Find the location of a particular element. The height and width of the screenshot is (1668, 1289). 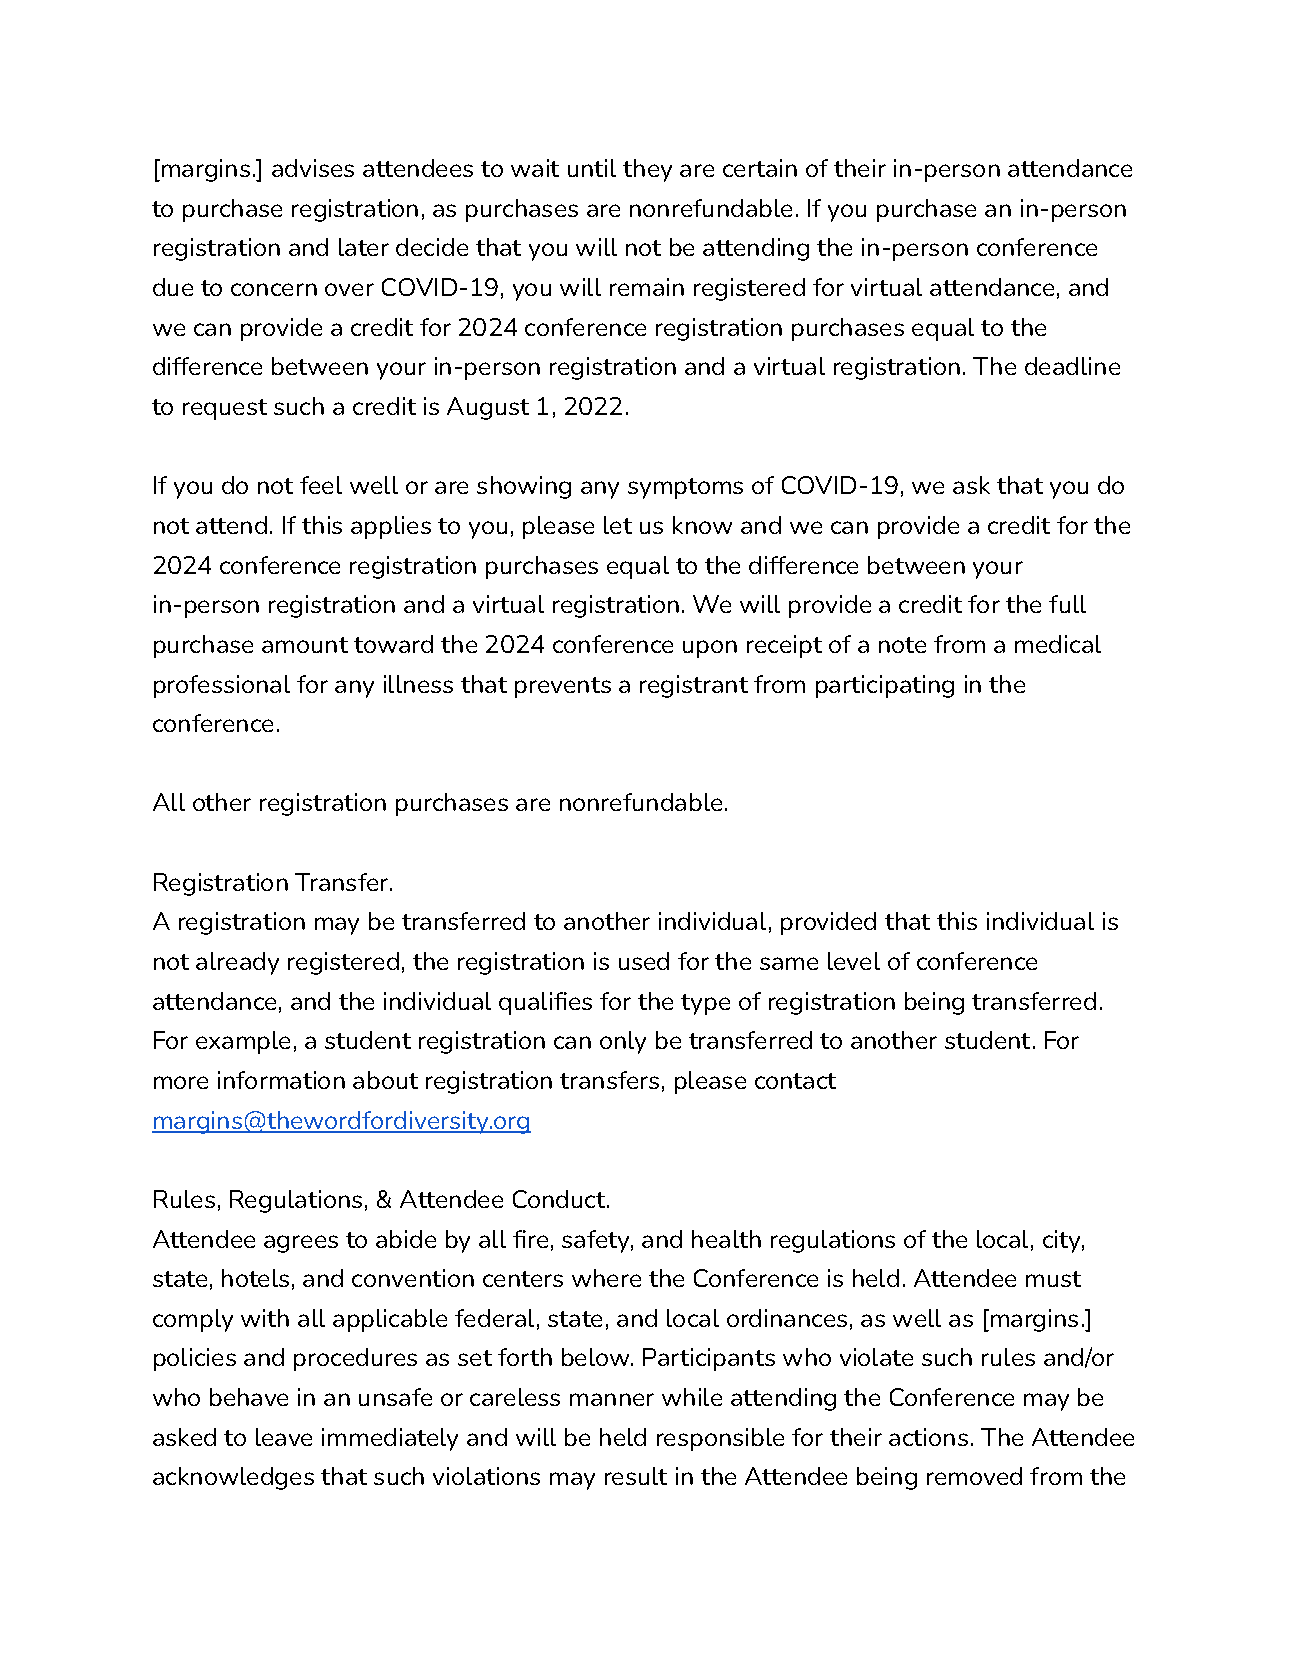

upon is located at coordinates (710, 649).
